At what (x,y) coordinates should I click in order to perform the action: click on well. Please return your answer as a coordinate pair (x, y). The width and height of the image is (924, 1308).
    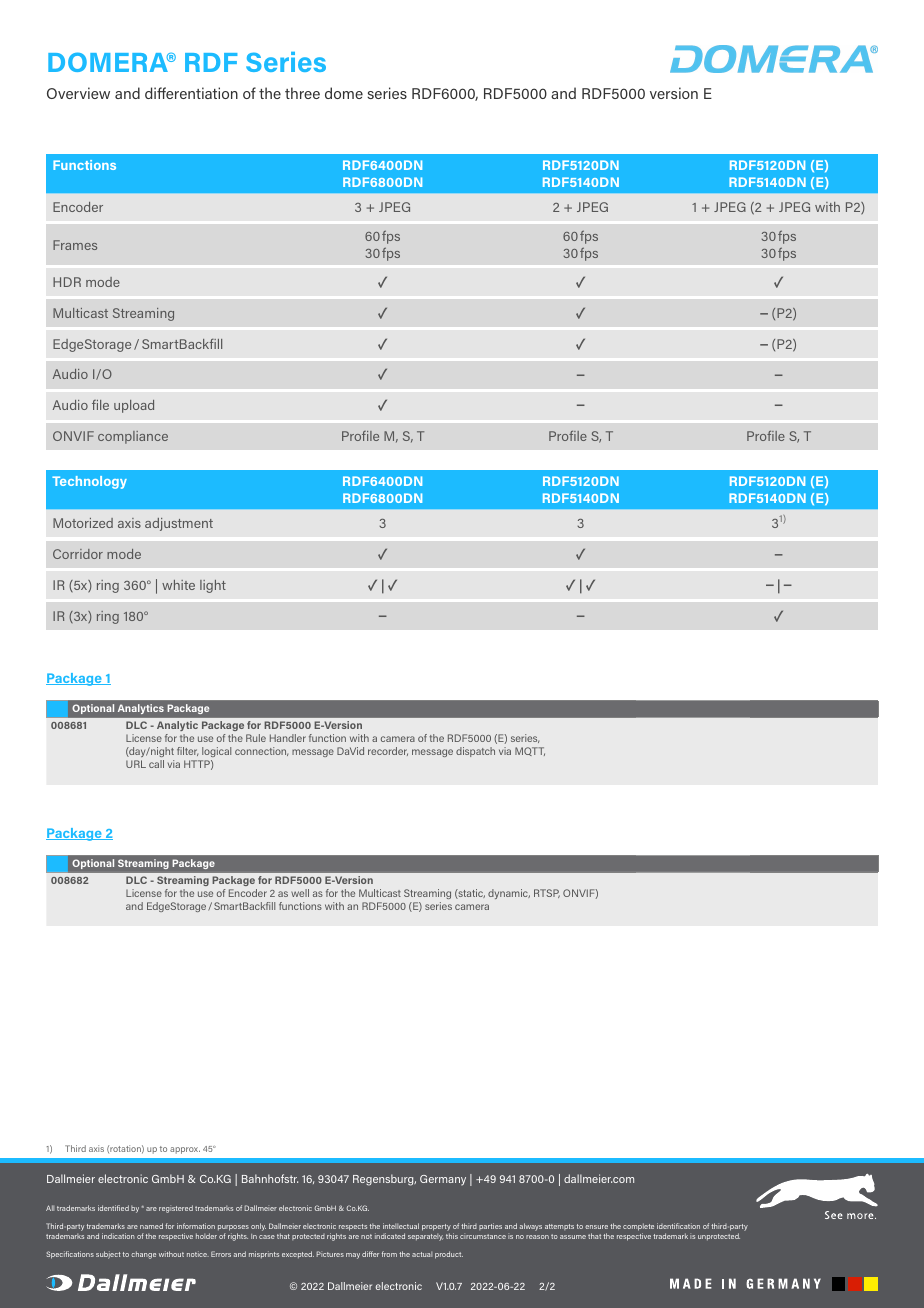
    Looking at the image, I should click on (300, 893).
